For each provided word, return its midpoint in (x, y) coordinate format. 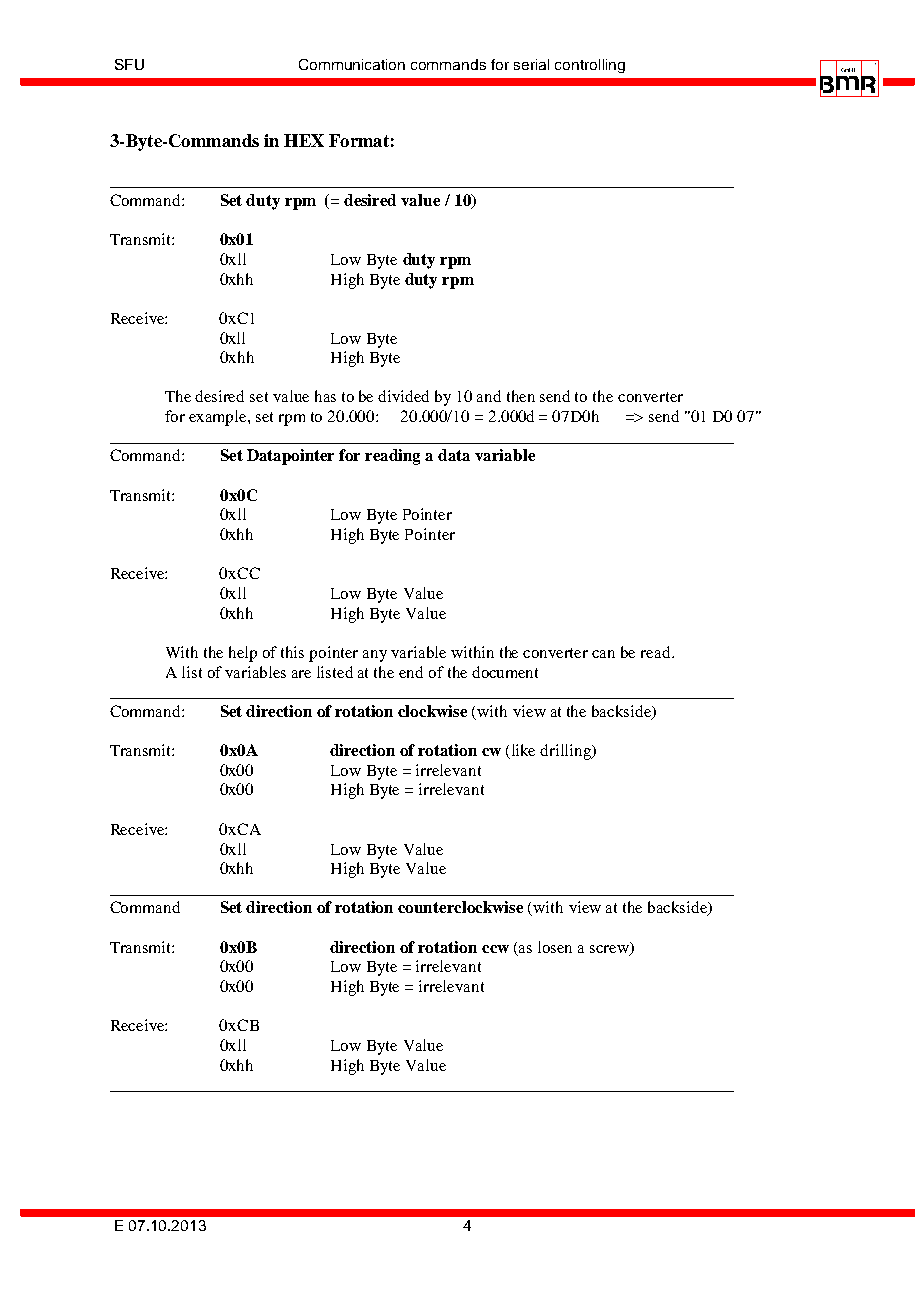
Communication (352, 64)
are (301, 674)
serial (531, 64)
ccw (495, 949)
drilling (567, 752)
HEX (304, 140)
